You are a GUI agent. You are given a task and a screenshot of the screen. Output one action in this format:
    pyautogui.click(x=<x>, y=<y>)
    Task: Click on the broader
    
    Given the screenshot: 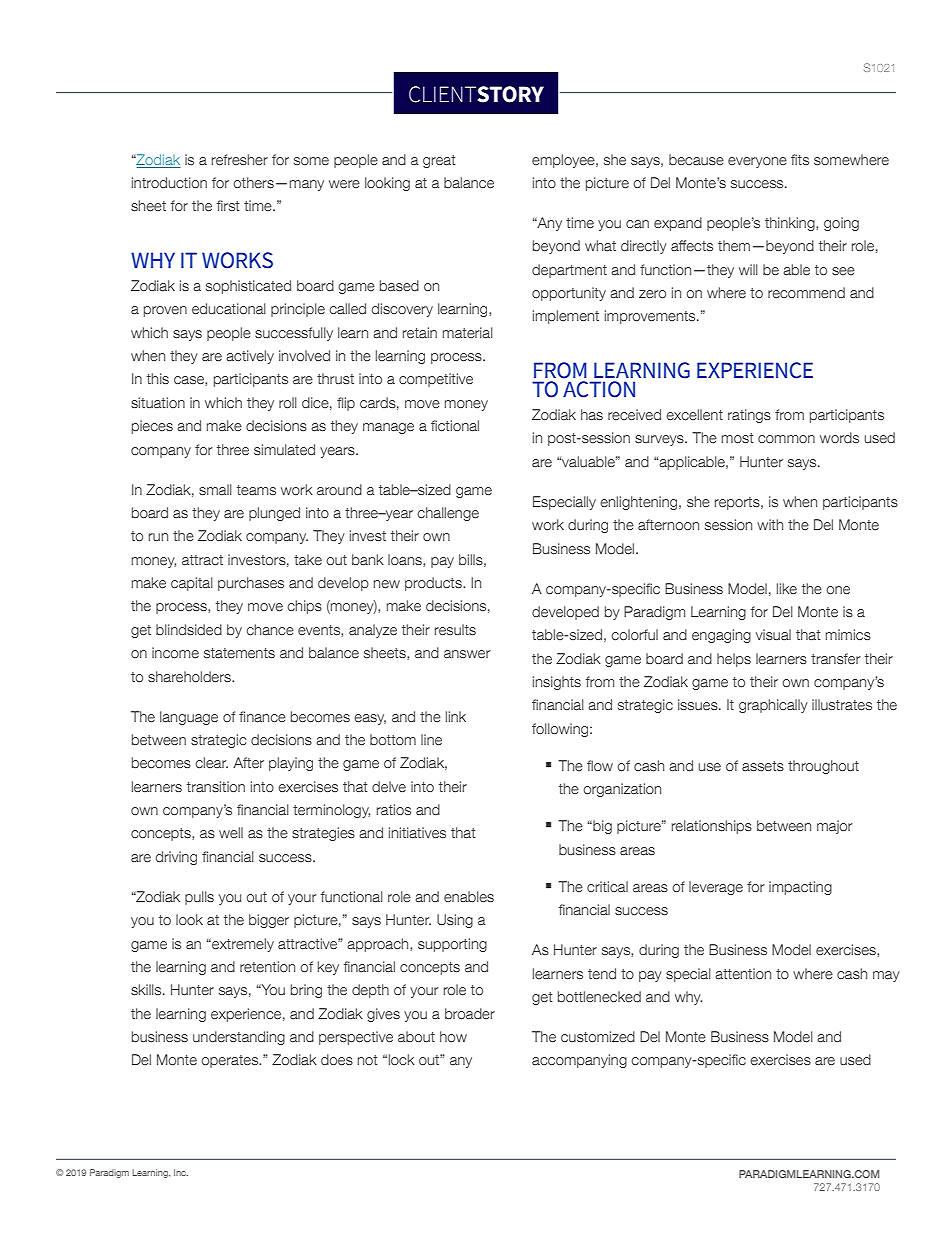 What is the action you would take?
    pyautogui.click(x=470, y=1013)
